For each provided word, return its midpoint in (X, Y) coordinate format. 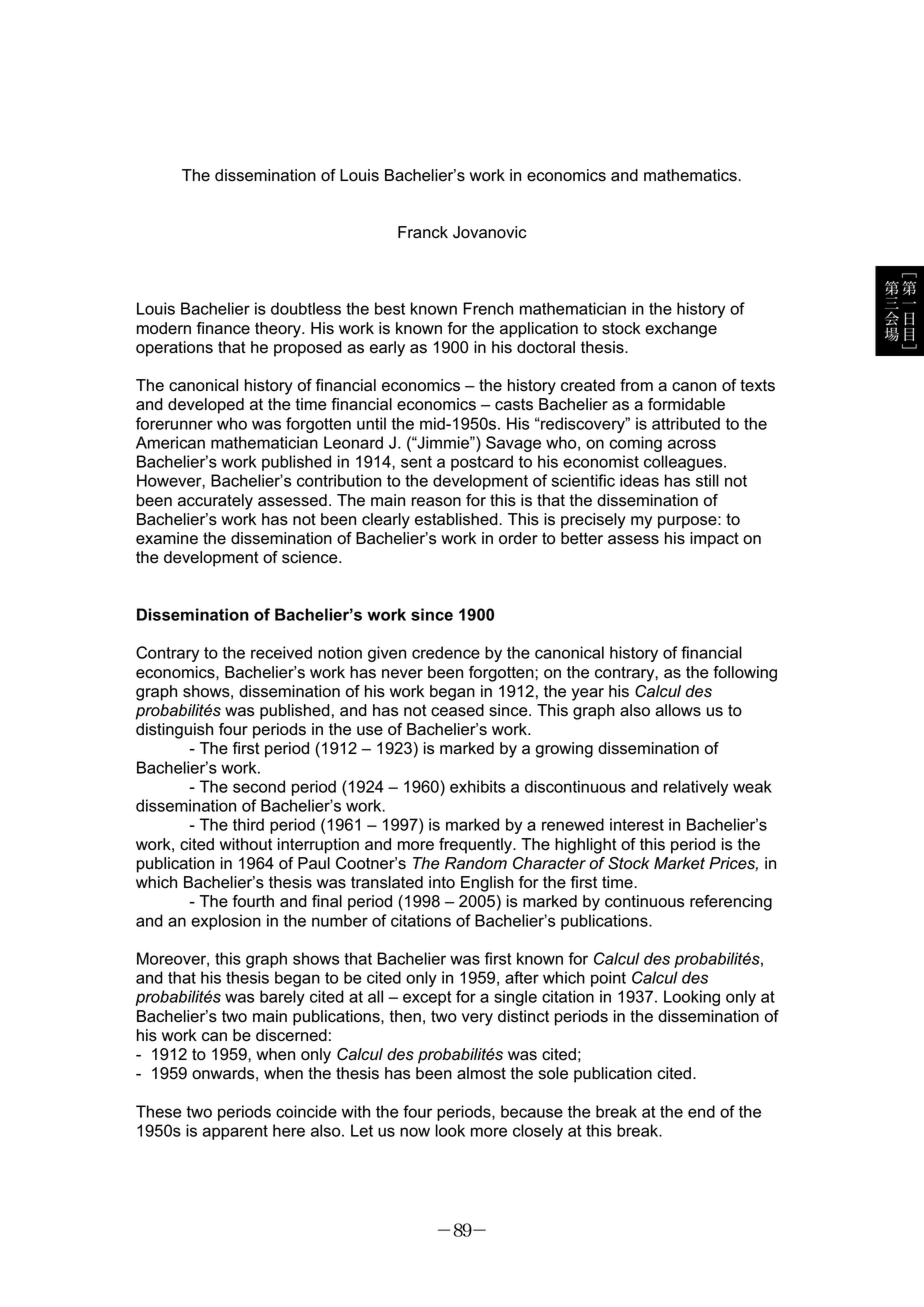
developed (206, 406)
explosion (226, 922)
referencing (731, 903)
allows (678, 710)
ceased (457, 710)
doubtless (306, 308)
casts (514, 404)
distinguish (174, 731)
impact (714, 540)
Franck (423, 232)
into (442, 882)
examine (167, 538)
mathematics (691, 175)
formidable (686, 404)
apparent (235, 1132)
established (457, 519)
